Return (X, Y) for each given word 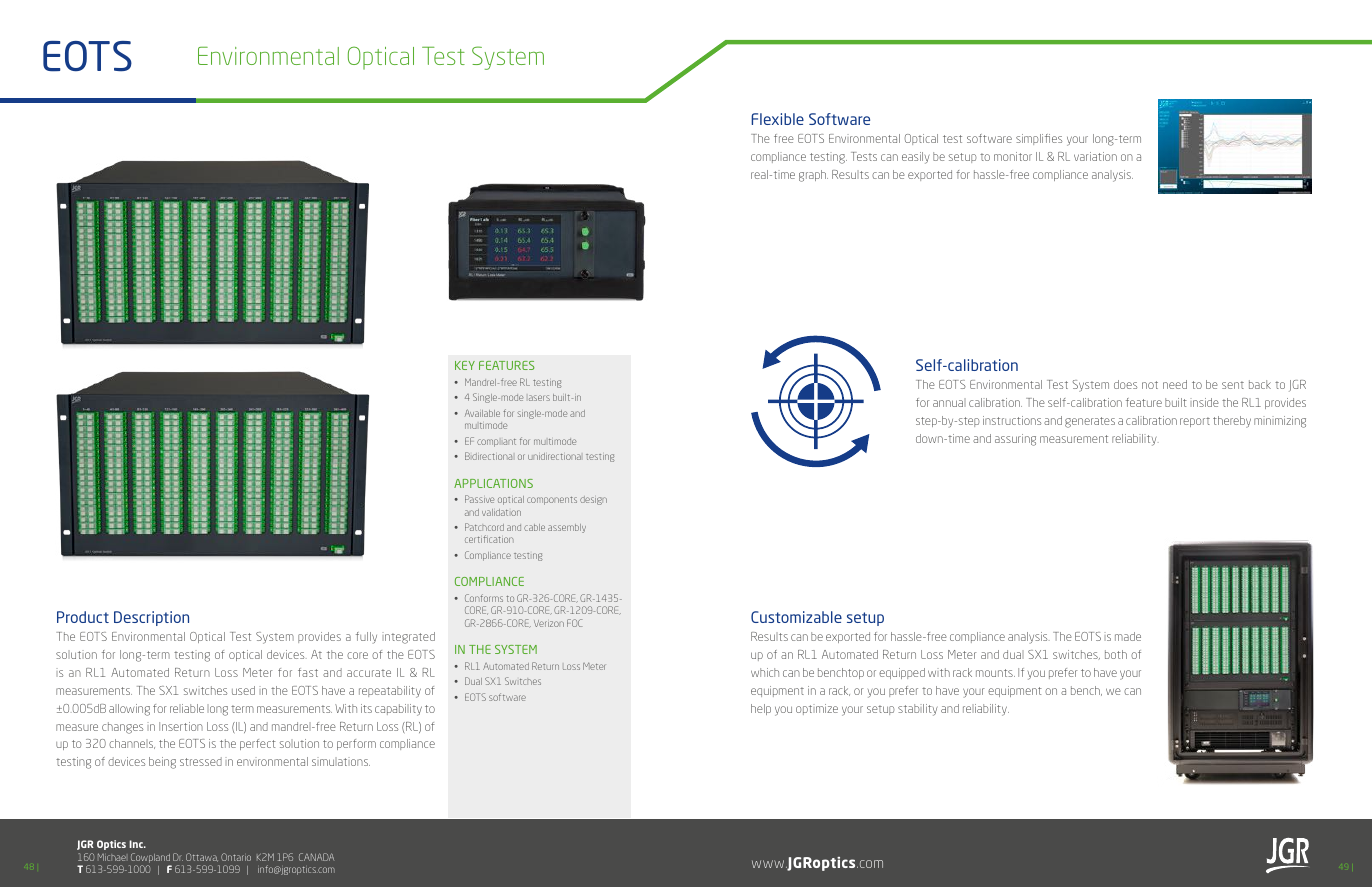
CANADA (316, 857)
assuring (1015, 440)
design (593, 500)
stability (918, 710)
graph (813, 176)
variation (1095, 156)
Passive (480, 499)
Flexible (777, 119)
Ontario (236, 857)
